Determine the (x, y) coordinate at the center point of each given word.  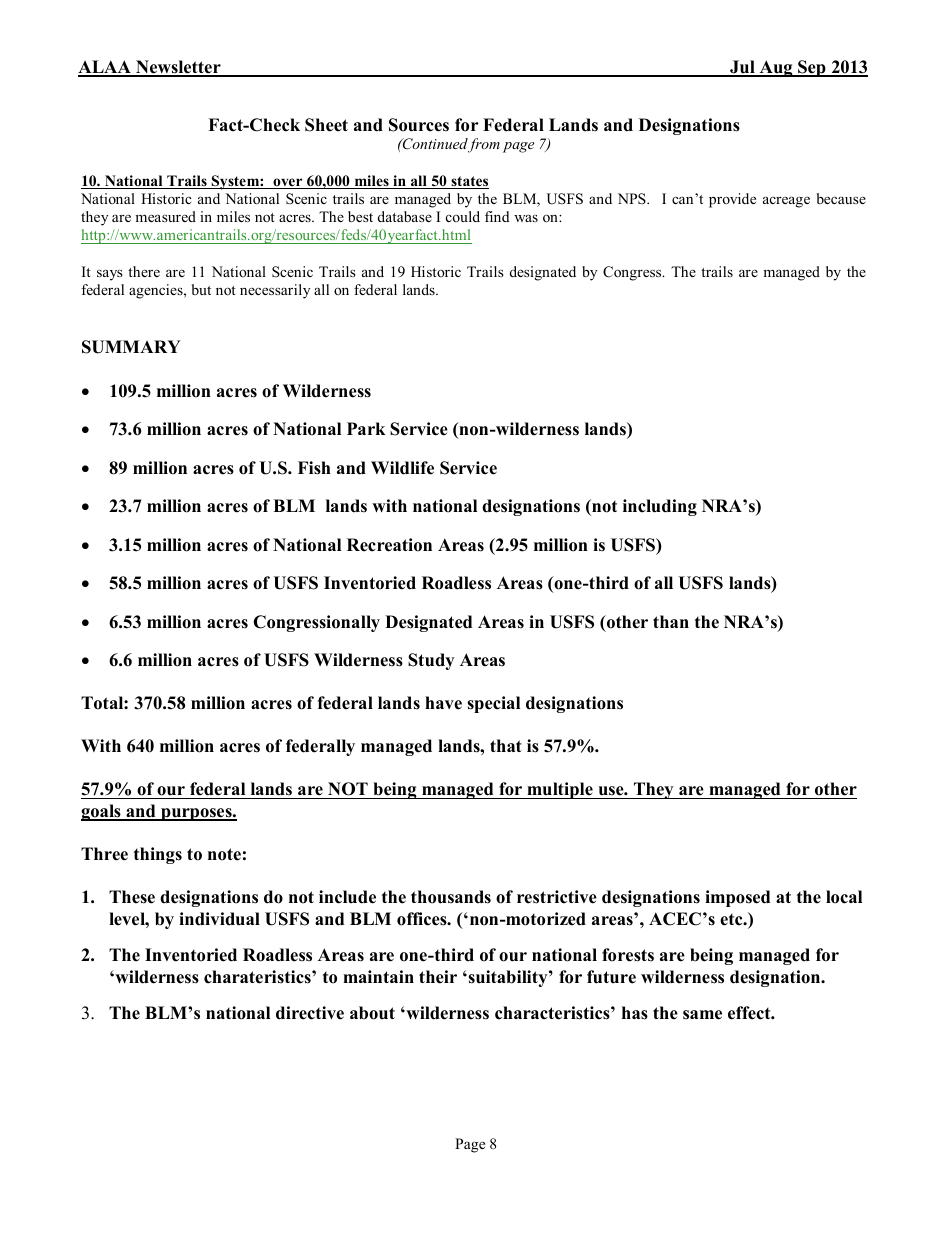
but (201, 289)
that (506, 745)
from (484, 145)
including (660, 507)
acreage (786, 202)
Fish (314, 468)
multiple (560, 790)
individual (219, 919)
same (702, 1015)
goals (102, 812)
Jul (742, 68)
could (463, 216)
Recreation (389, 545)
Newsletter (178, 68)
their (438, 977)
